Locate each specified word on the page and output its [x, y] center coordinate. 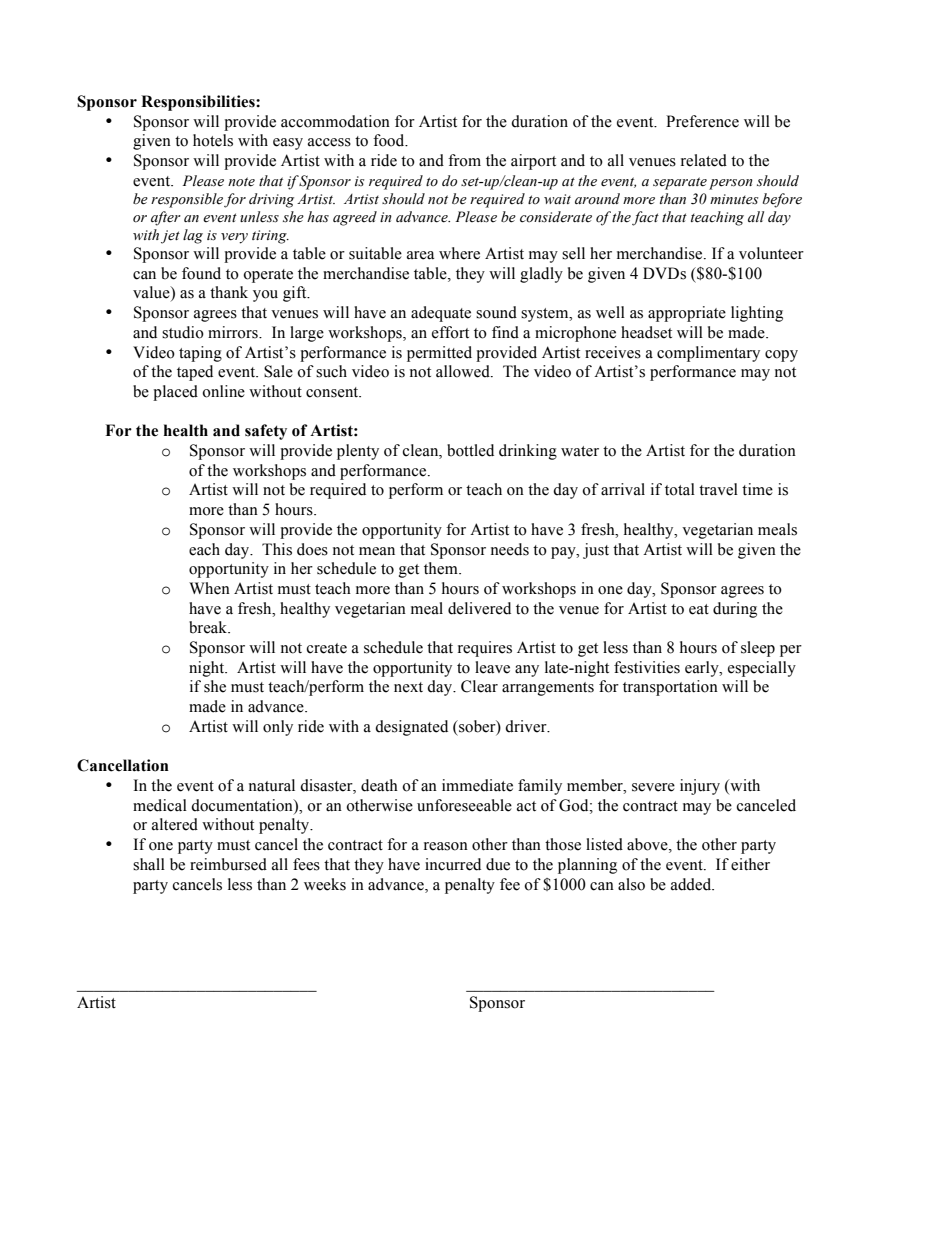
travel [718, 489]
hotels [213, 140]
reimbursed [228, 864]
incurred [453, 864]
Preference [702, 121]
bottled [470, 450]
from [464, 160]
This [277, 549]
